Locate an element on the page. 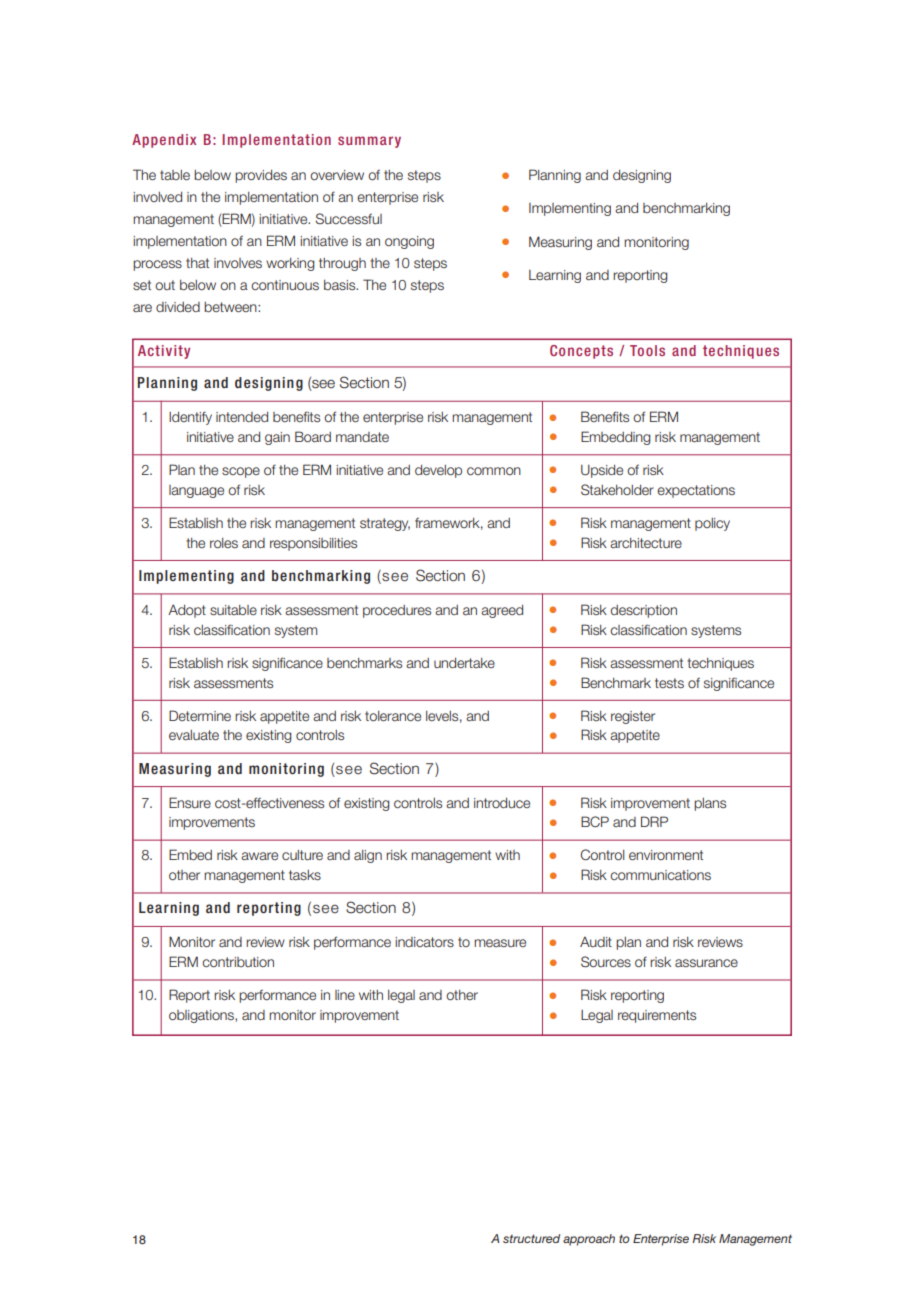  structured is located at coordinates (531, 1238).
